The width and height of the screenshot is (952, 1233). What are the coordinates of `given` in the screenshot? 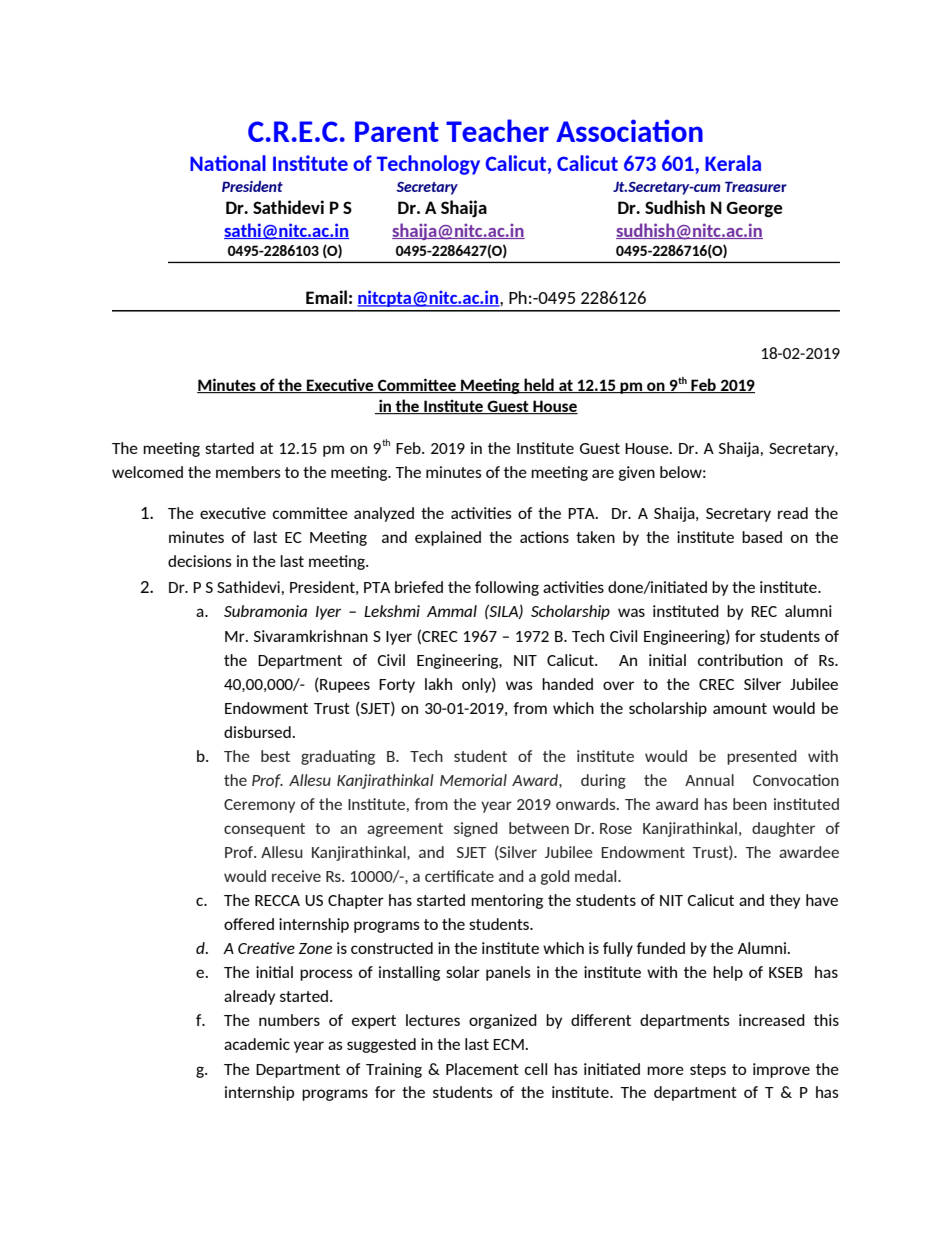 It's located at (636, 473).
